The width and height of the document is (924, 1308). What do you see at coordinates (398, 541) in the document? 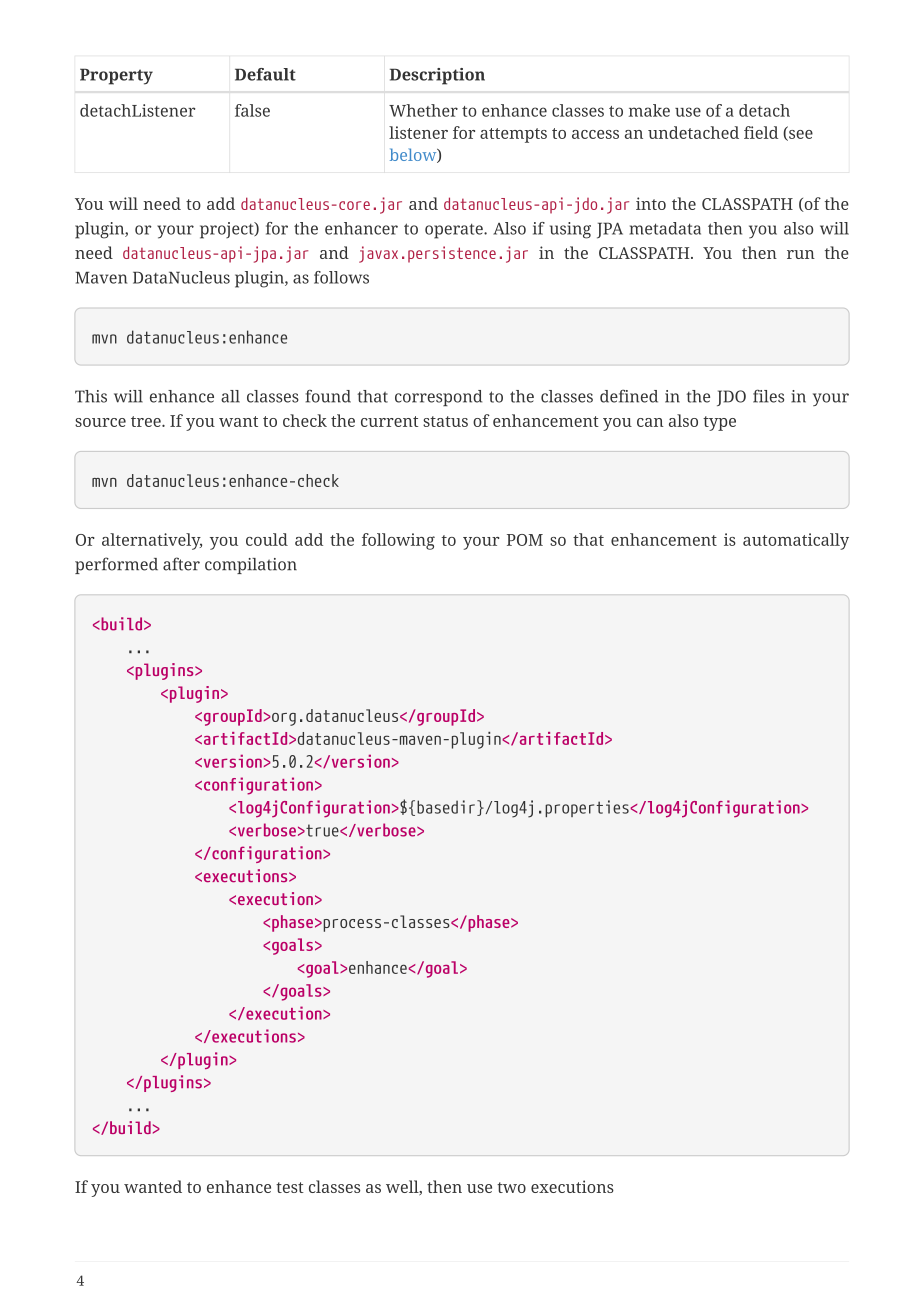
I see `following` at bounding box center [398, 541].
